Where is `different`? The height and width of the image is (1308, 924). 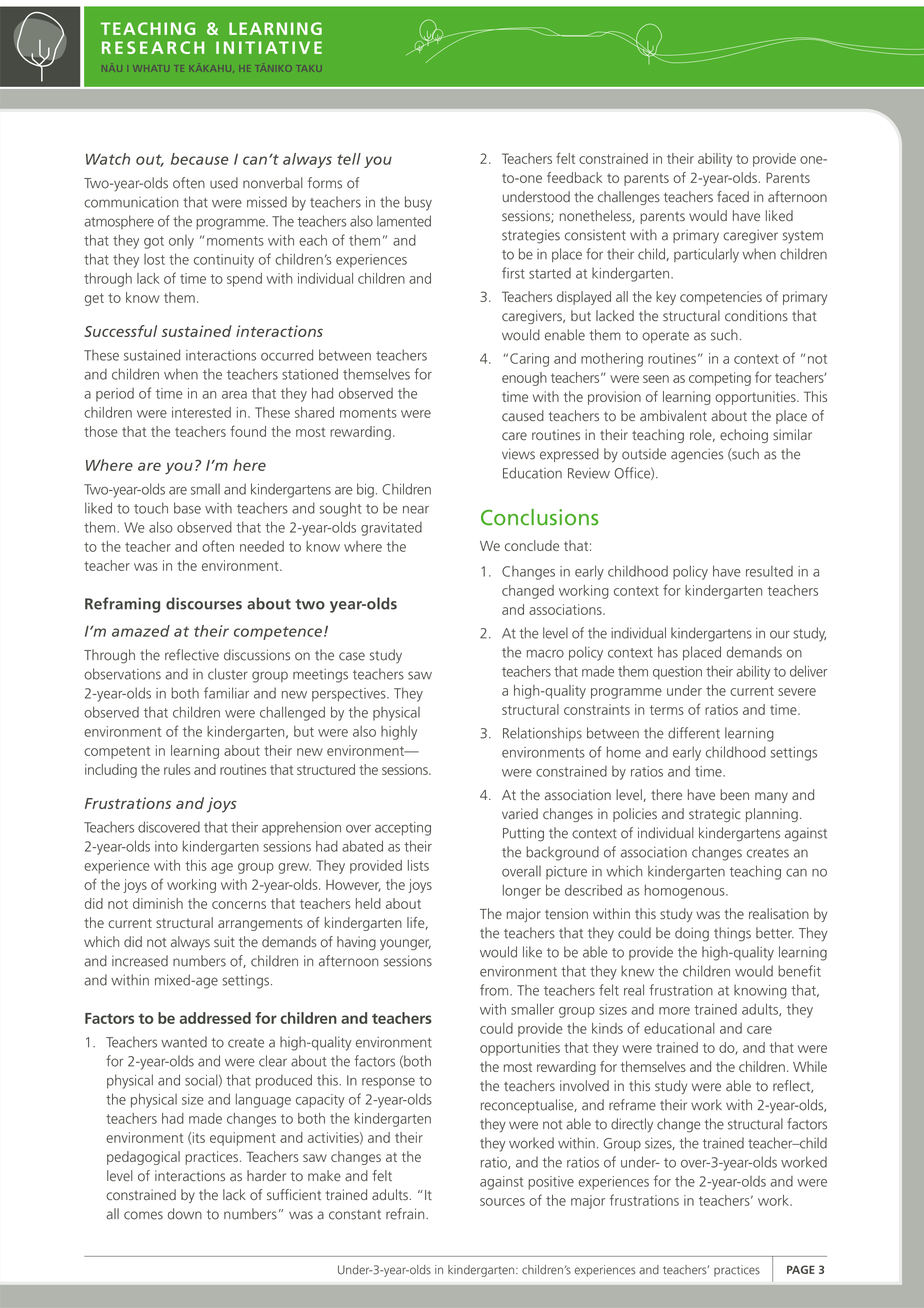
different is located at coordinates (694, 733).
